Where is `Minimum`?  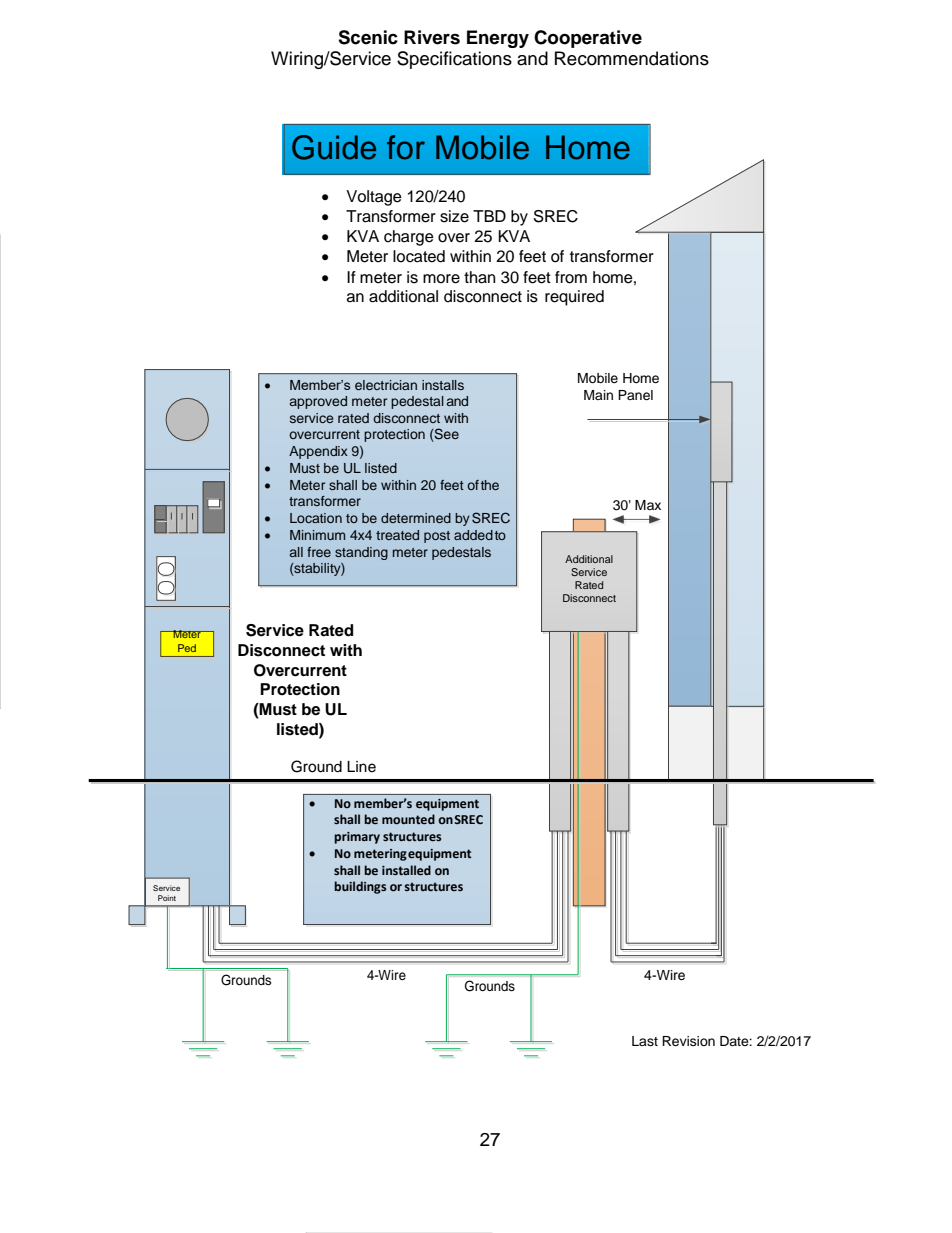 Minimum is located at coordinates (317, 535).
